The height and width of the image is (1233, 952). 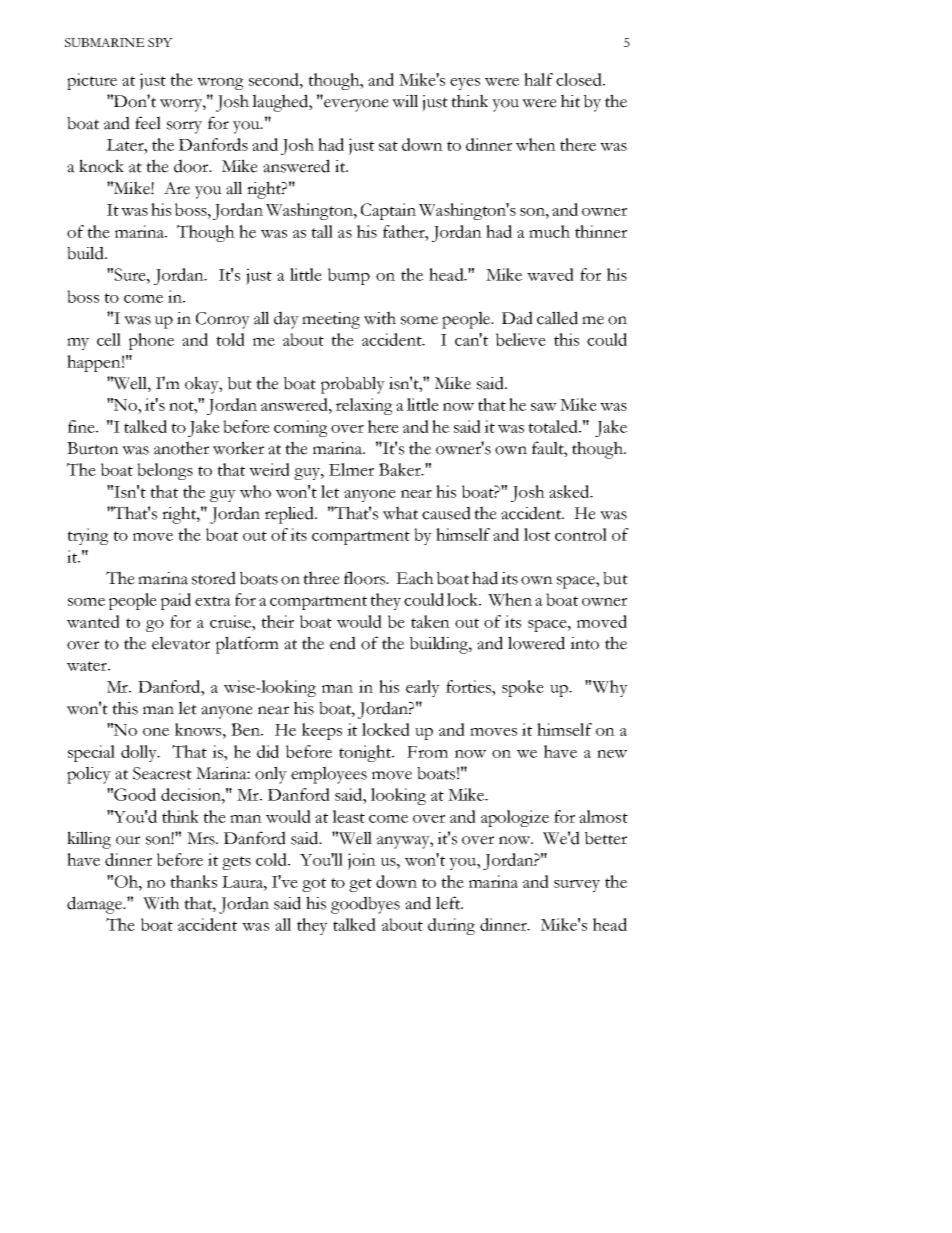 I want to click on SPY, so click(x=160, y=42).
